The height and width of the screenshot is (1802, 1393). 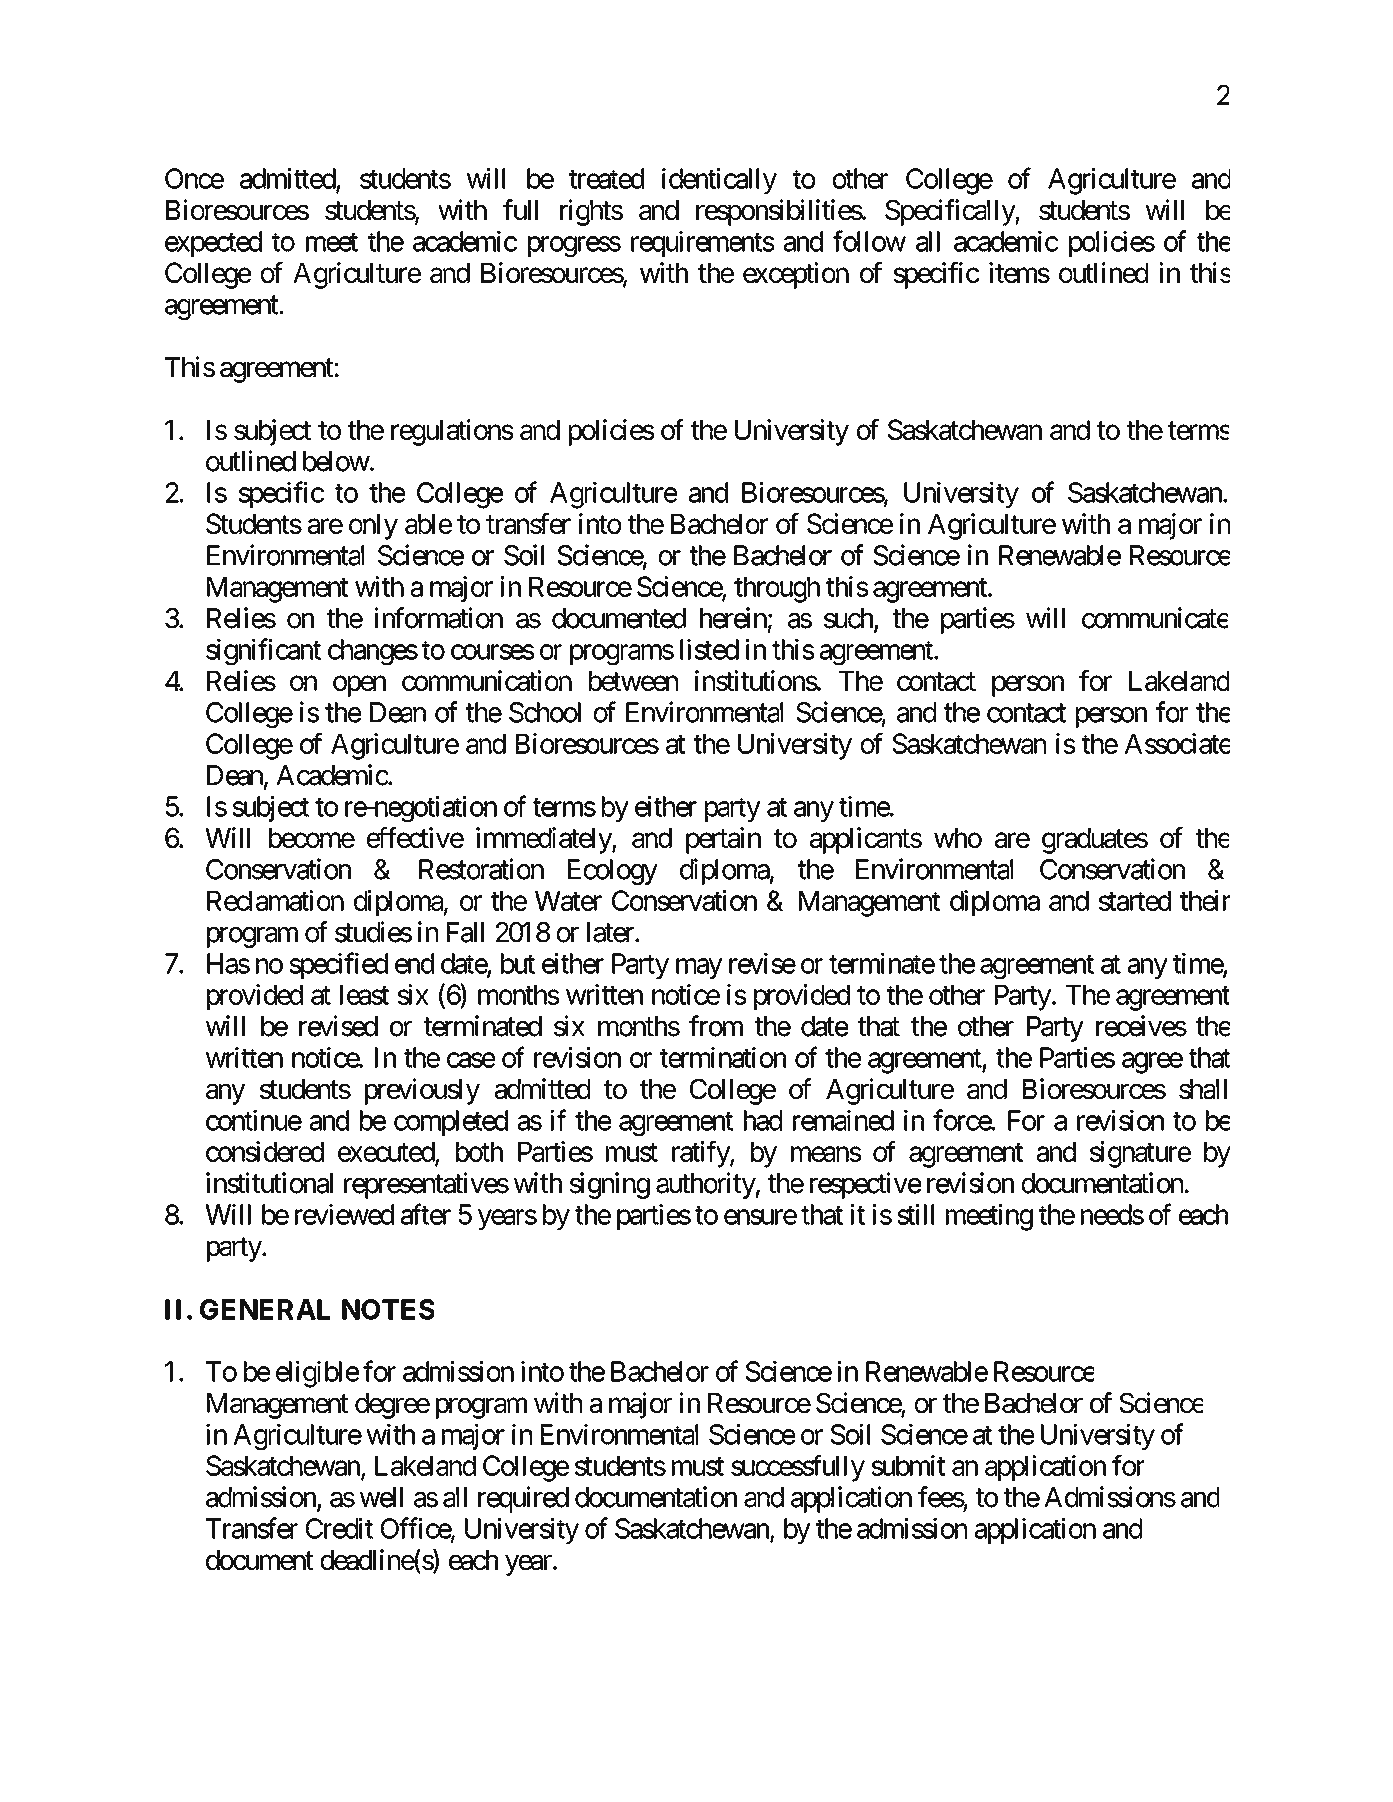 What do you see at coordinates (723, 840) in the screenshot?
I see `pertain` at bounding box center [723, 840].
